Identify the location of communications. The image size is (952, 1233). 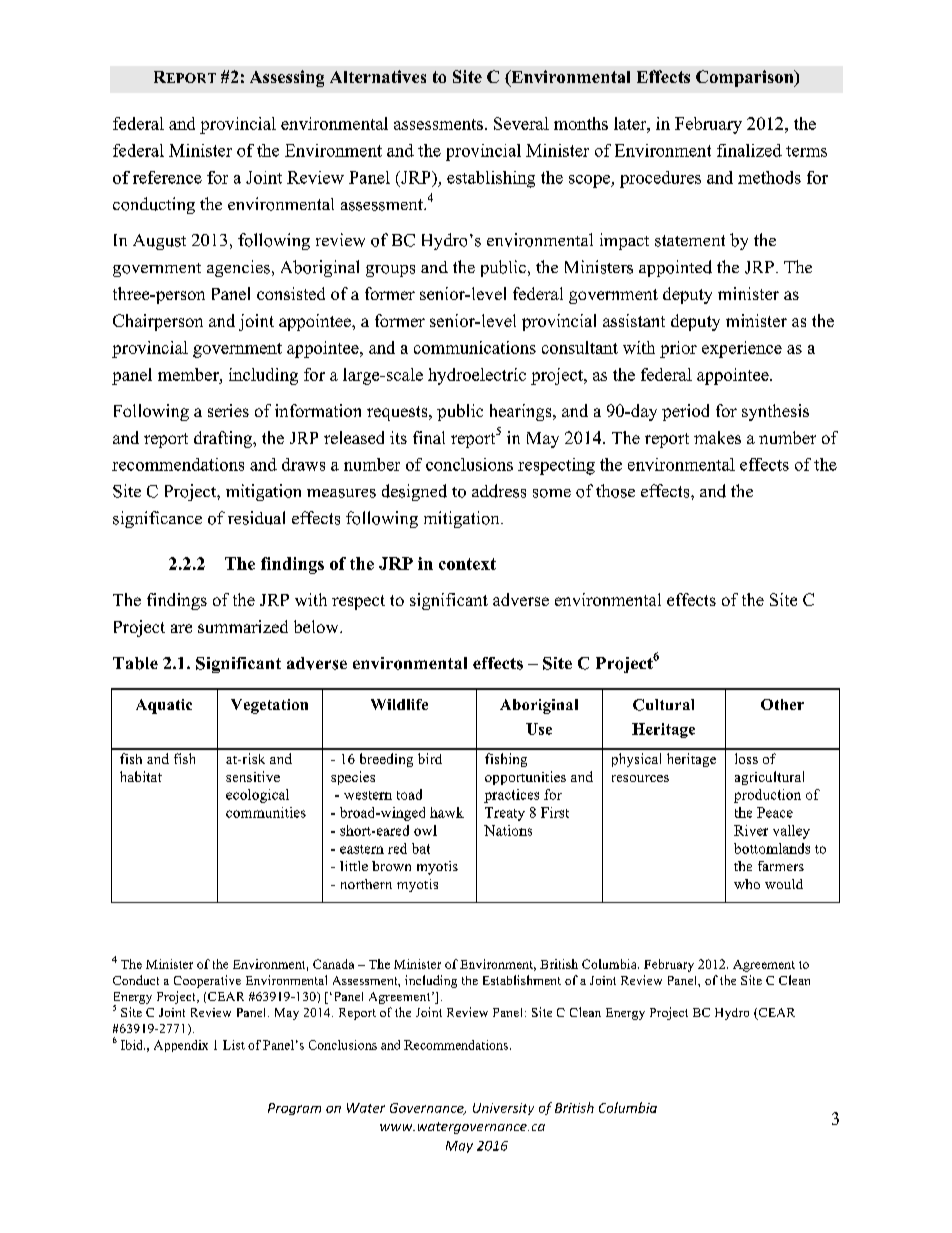
(475, 347).
